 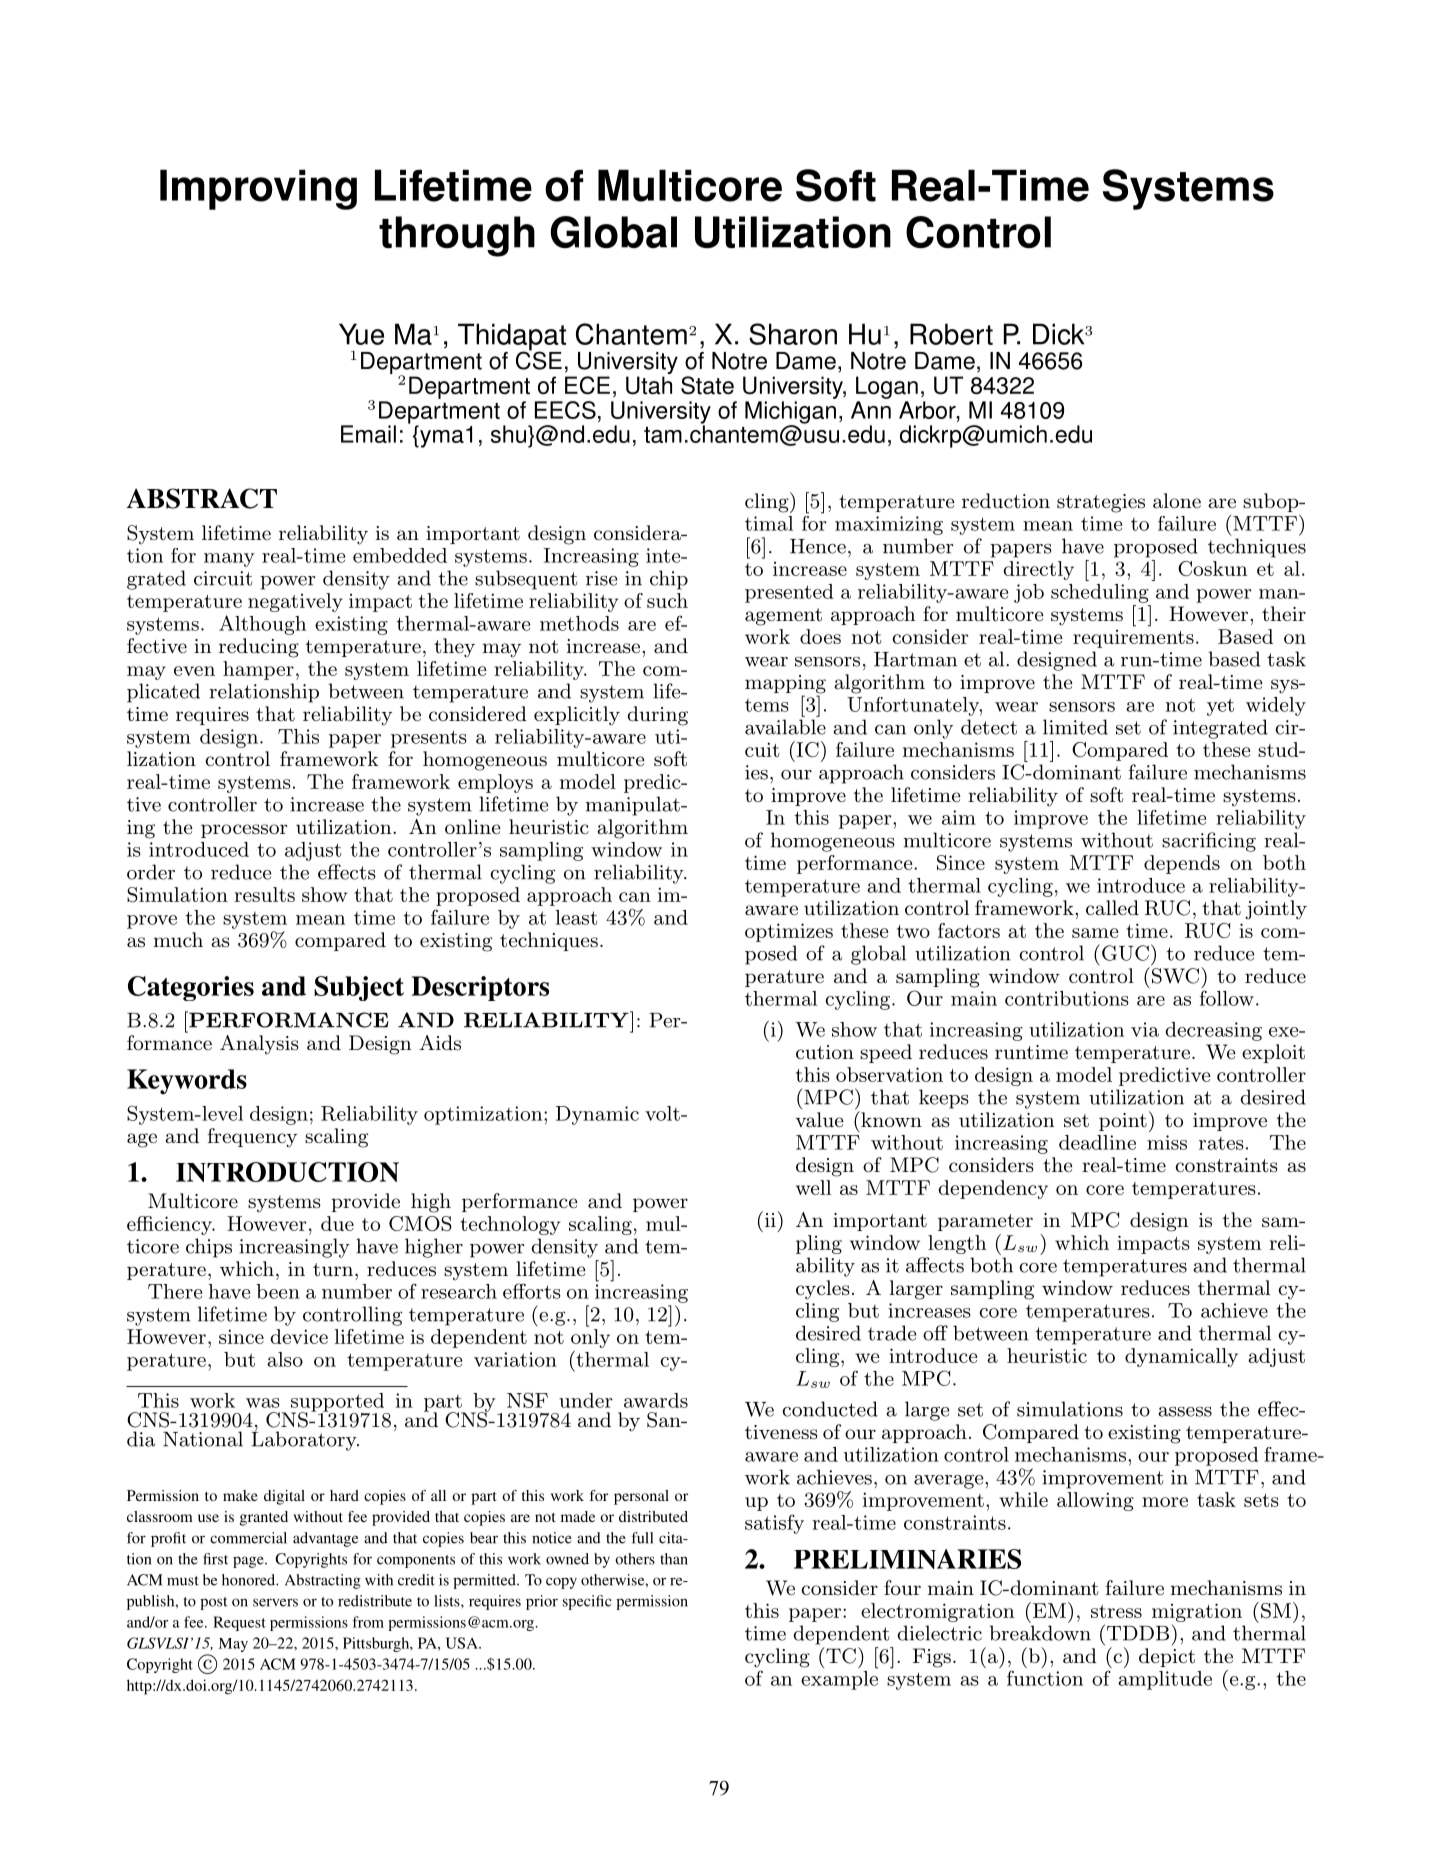 I want to click on available, so click(x=785, y=727).
